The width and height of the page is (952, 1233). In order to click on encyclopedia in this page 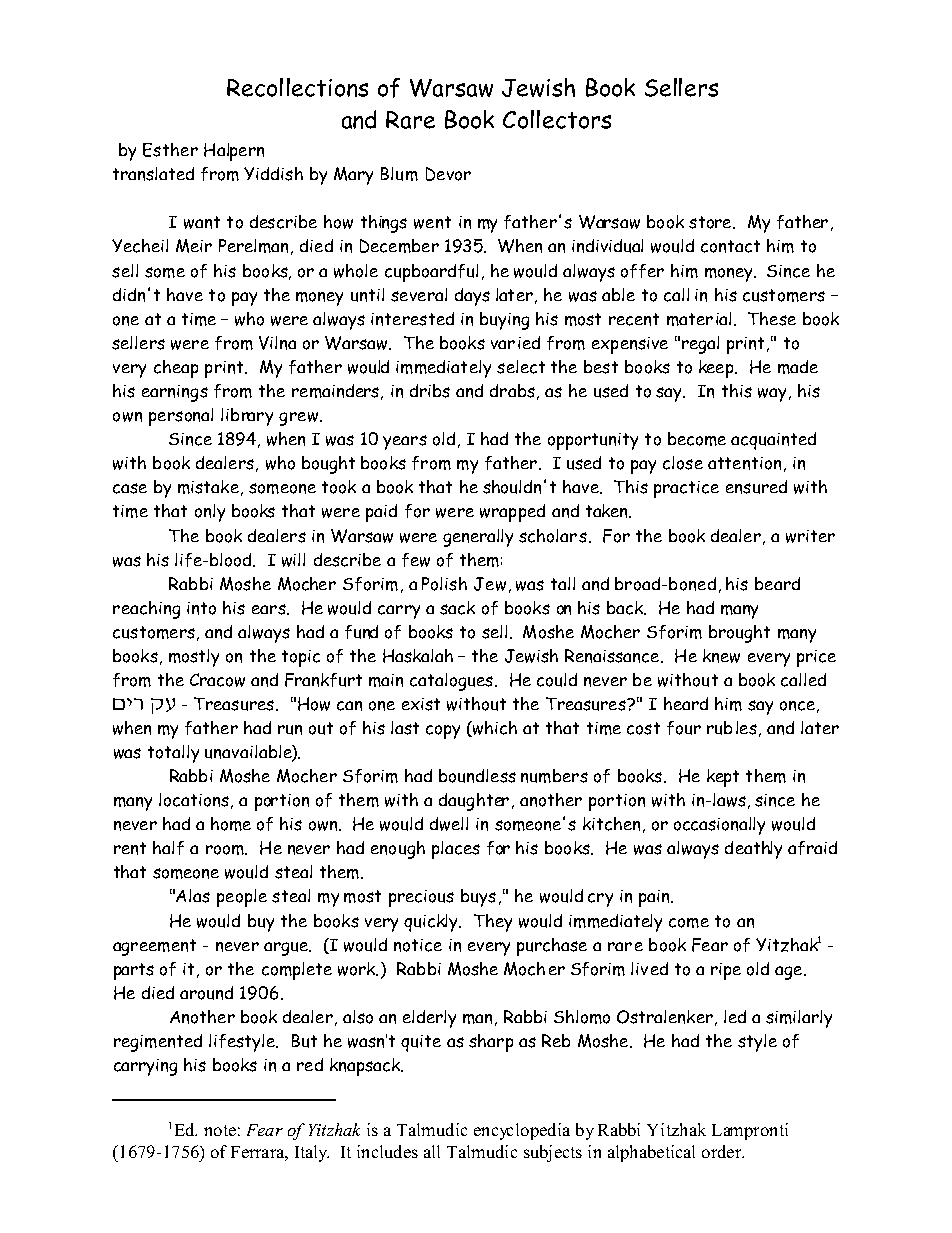, I will do `click(522, 1131)`.
